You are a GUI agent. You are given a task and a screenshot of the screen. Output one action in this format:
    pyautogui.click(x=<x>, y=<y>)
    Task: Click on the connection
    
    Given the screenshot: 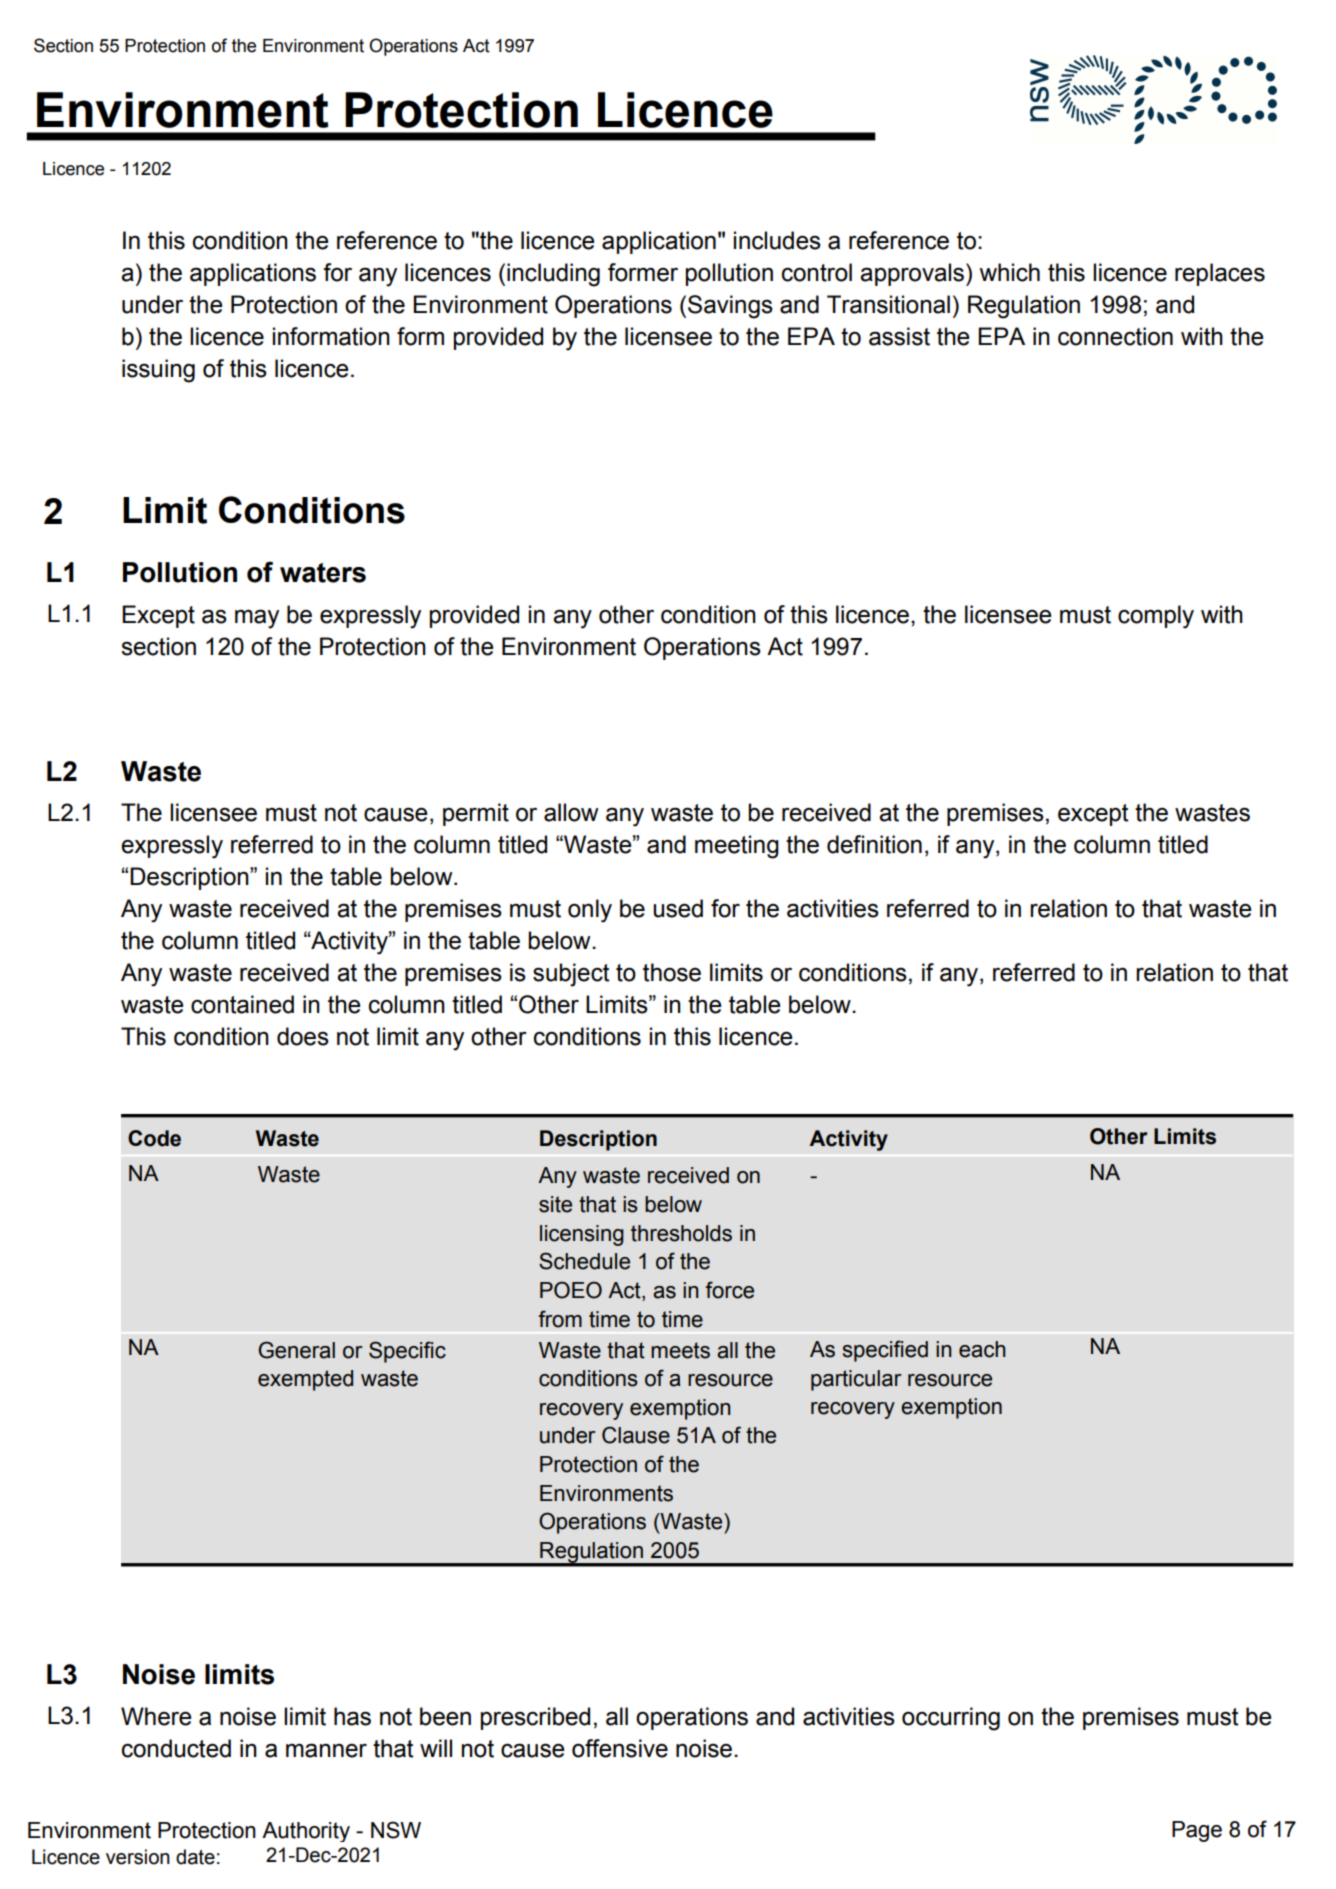 What is the action you would take?
    pyautogui.click(x=1115, y=336)
